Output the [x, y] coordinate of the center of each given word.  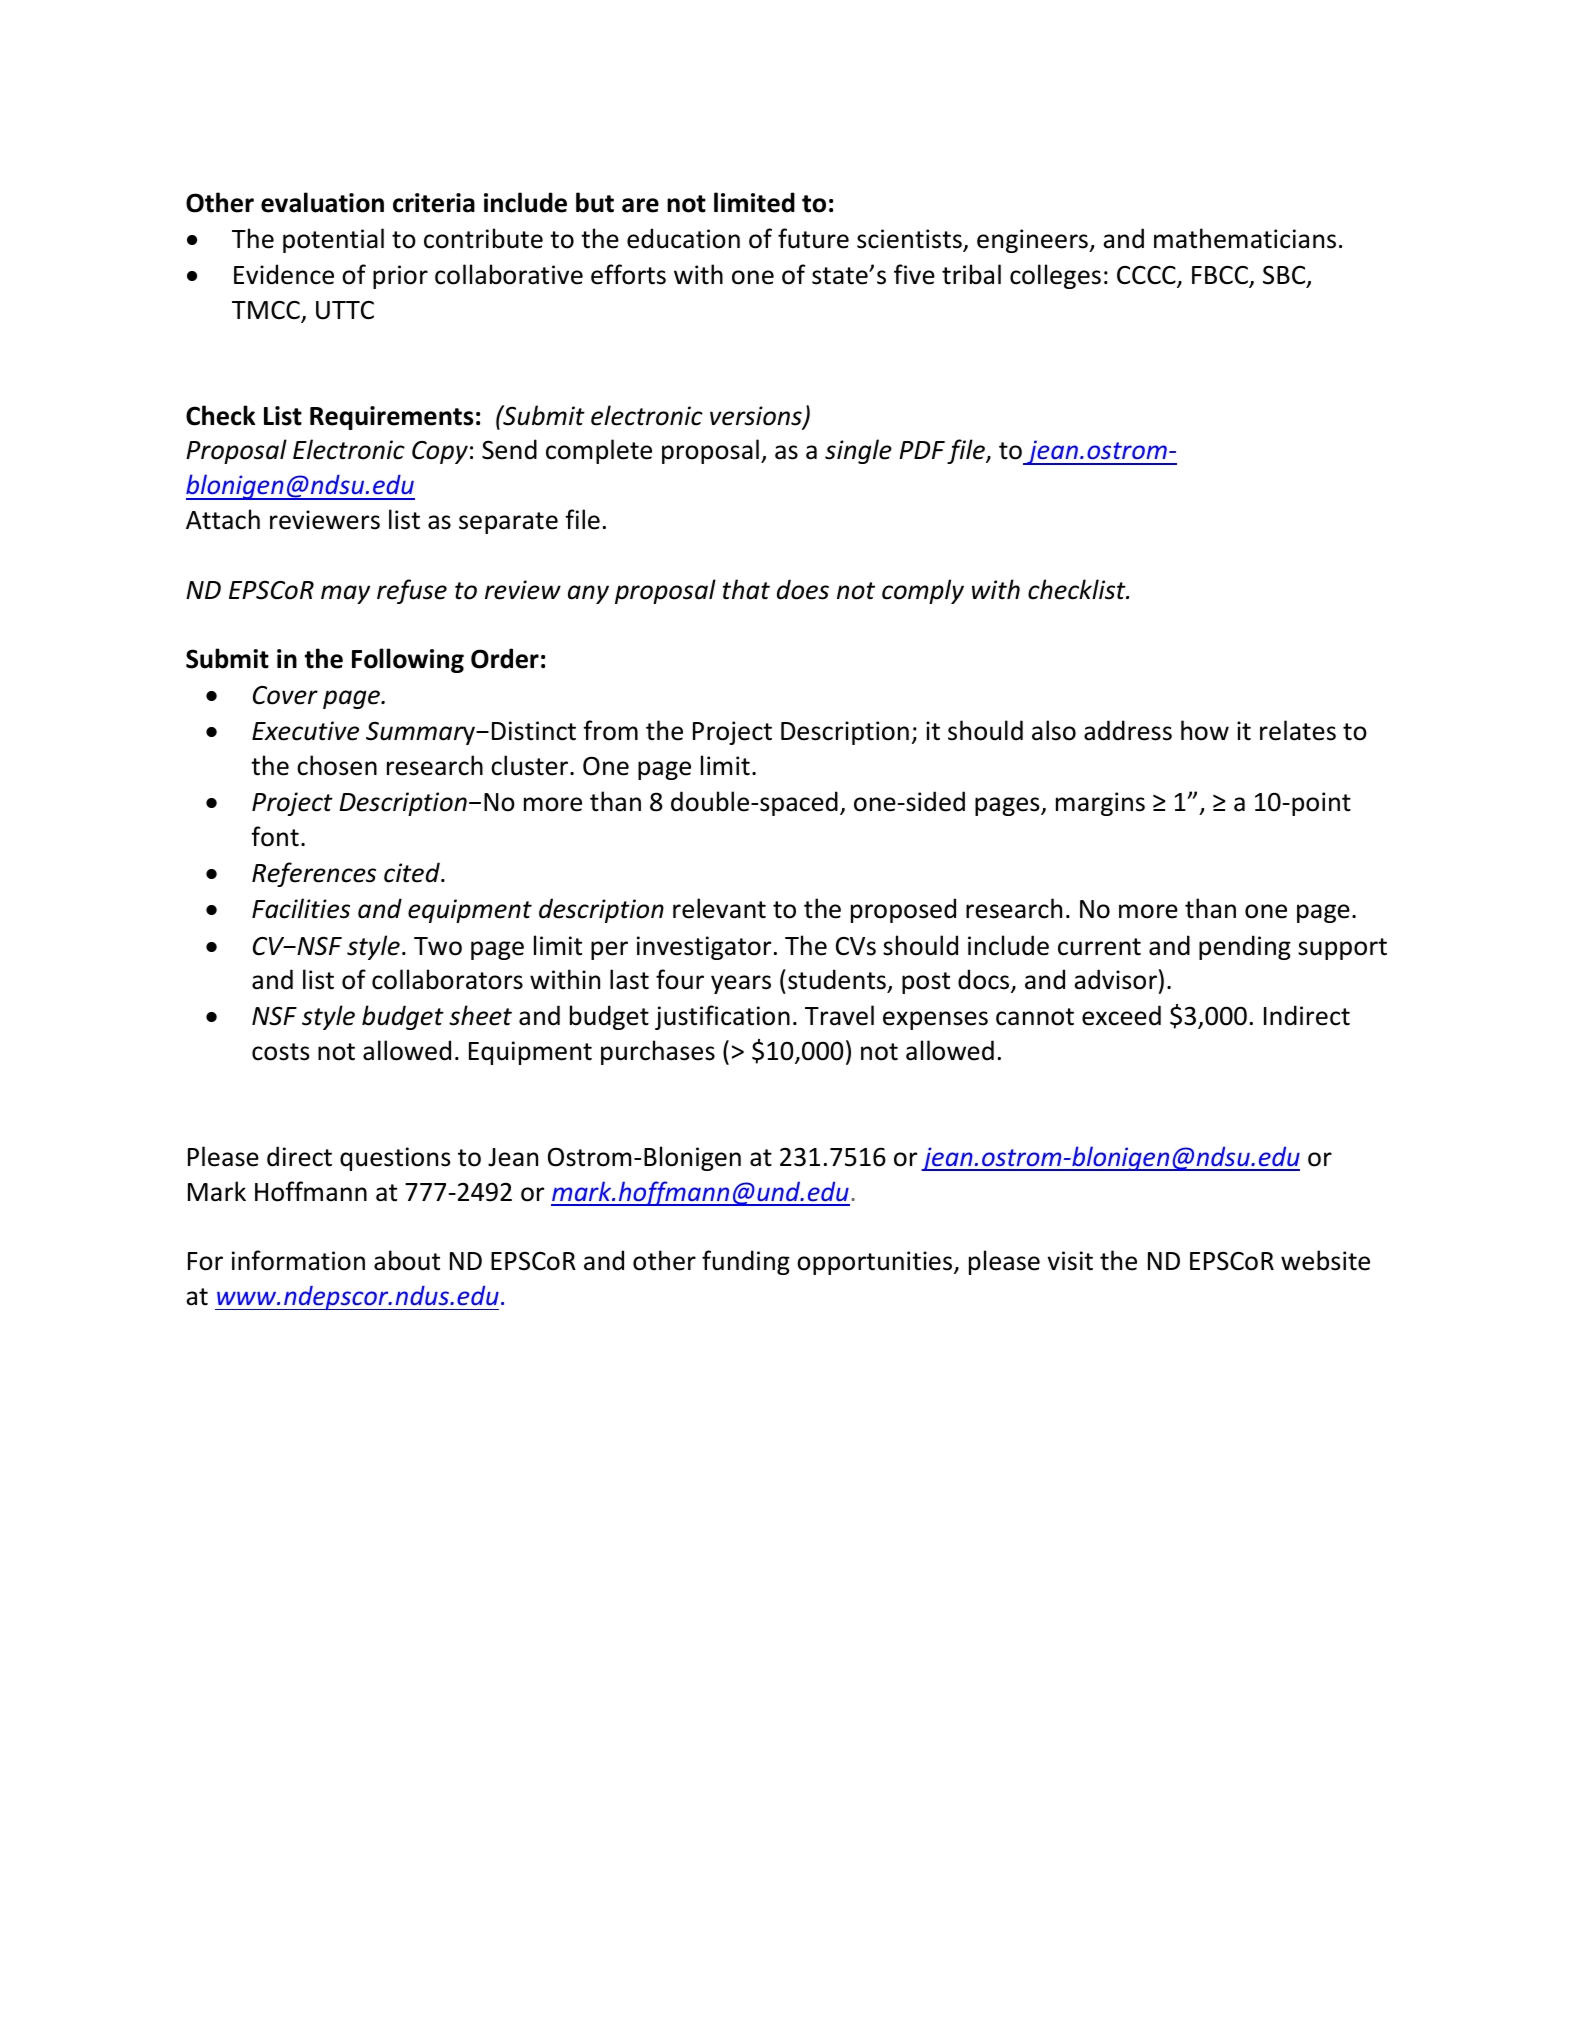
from [610, 730]
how [1205, 730]
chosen [337, 765]
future [813, 238]
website [1325, 1260]
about [407, 1260]
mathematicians [1245, 238]
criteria [434, 203]
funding [746, 1262]
